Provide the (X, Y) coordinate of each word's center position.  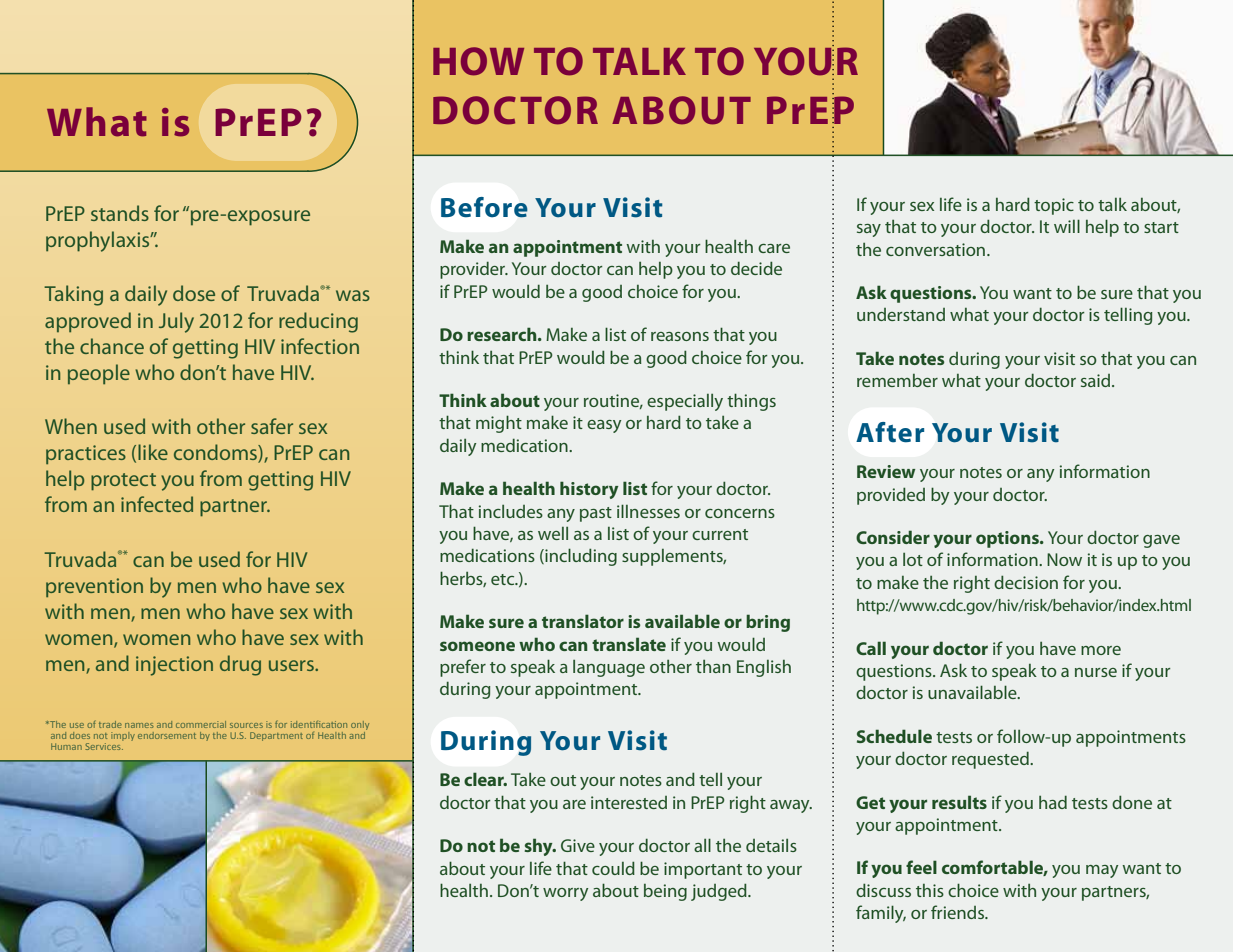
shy (539, 847)
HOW (478, 61)
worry (565, 894)
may (1102, 871)
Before (484, 207)
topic (1054, 206)
